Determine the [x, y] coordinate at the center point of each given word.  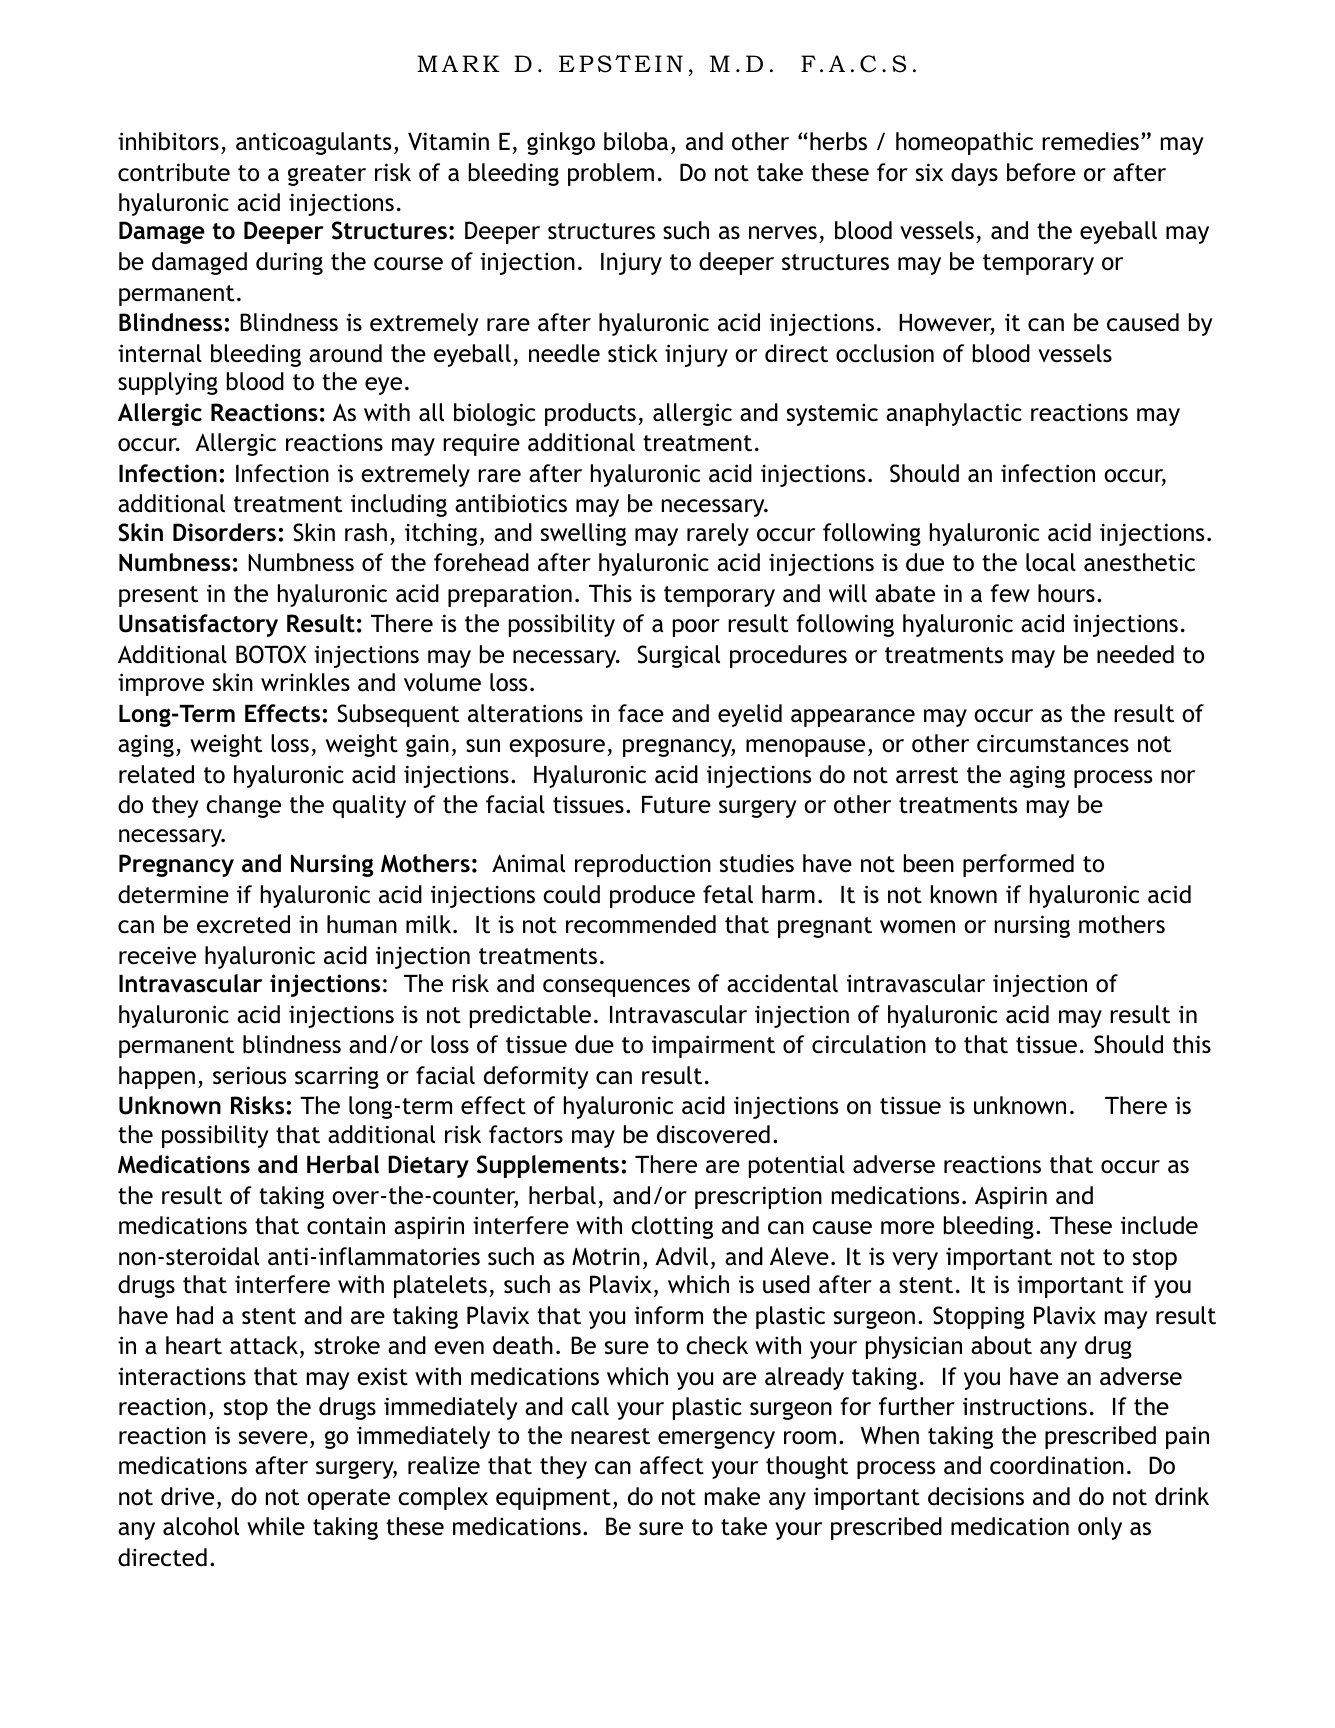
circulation [869, 1044]
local [1051, 562]
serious [249, 1075]
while [276, 1526]
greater [327, 175]
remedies [1090, 141]
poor [696, 628]
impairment [713, 1046]
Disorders [224, 532]
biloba [636, 141]
